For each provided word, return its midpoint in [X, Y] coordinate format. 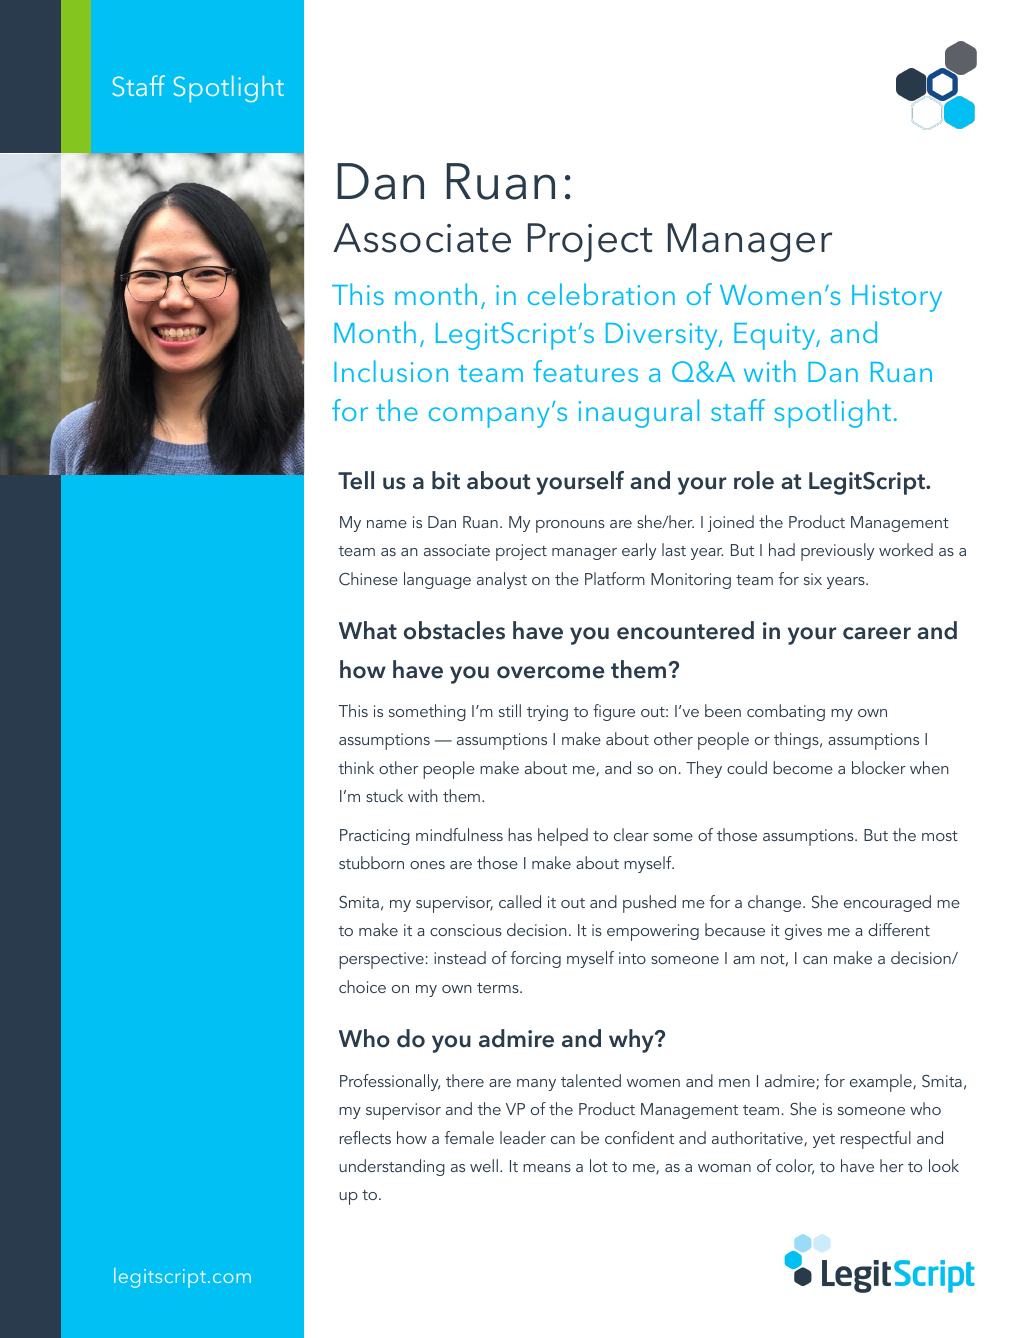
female [469, 1137]
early [639, 551]
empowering [653, 932]
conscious [466, 930]
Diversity [663, 336]
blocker [879, 767]
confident [639, 1137]
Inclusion [391, 371]
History [897, 298]
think [356, 767]
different [899, 929]
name [387, 524]
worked [906, 549]
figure [614, 712]
